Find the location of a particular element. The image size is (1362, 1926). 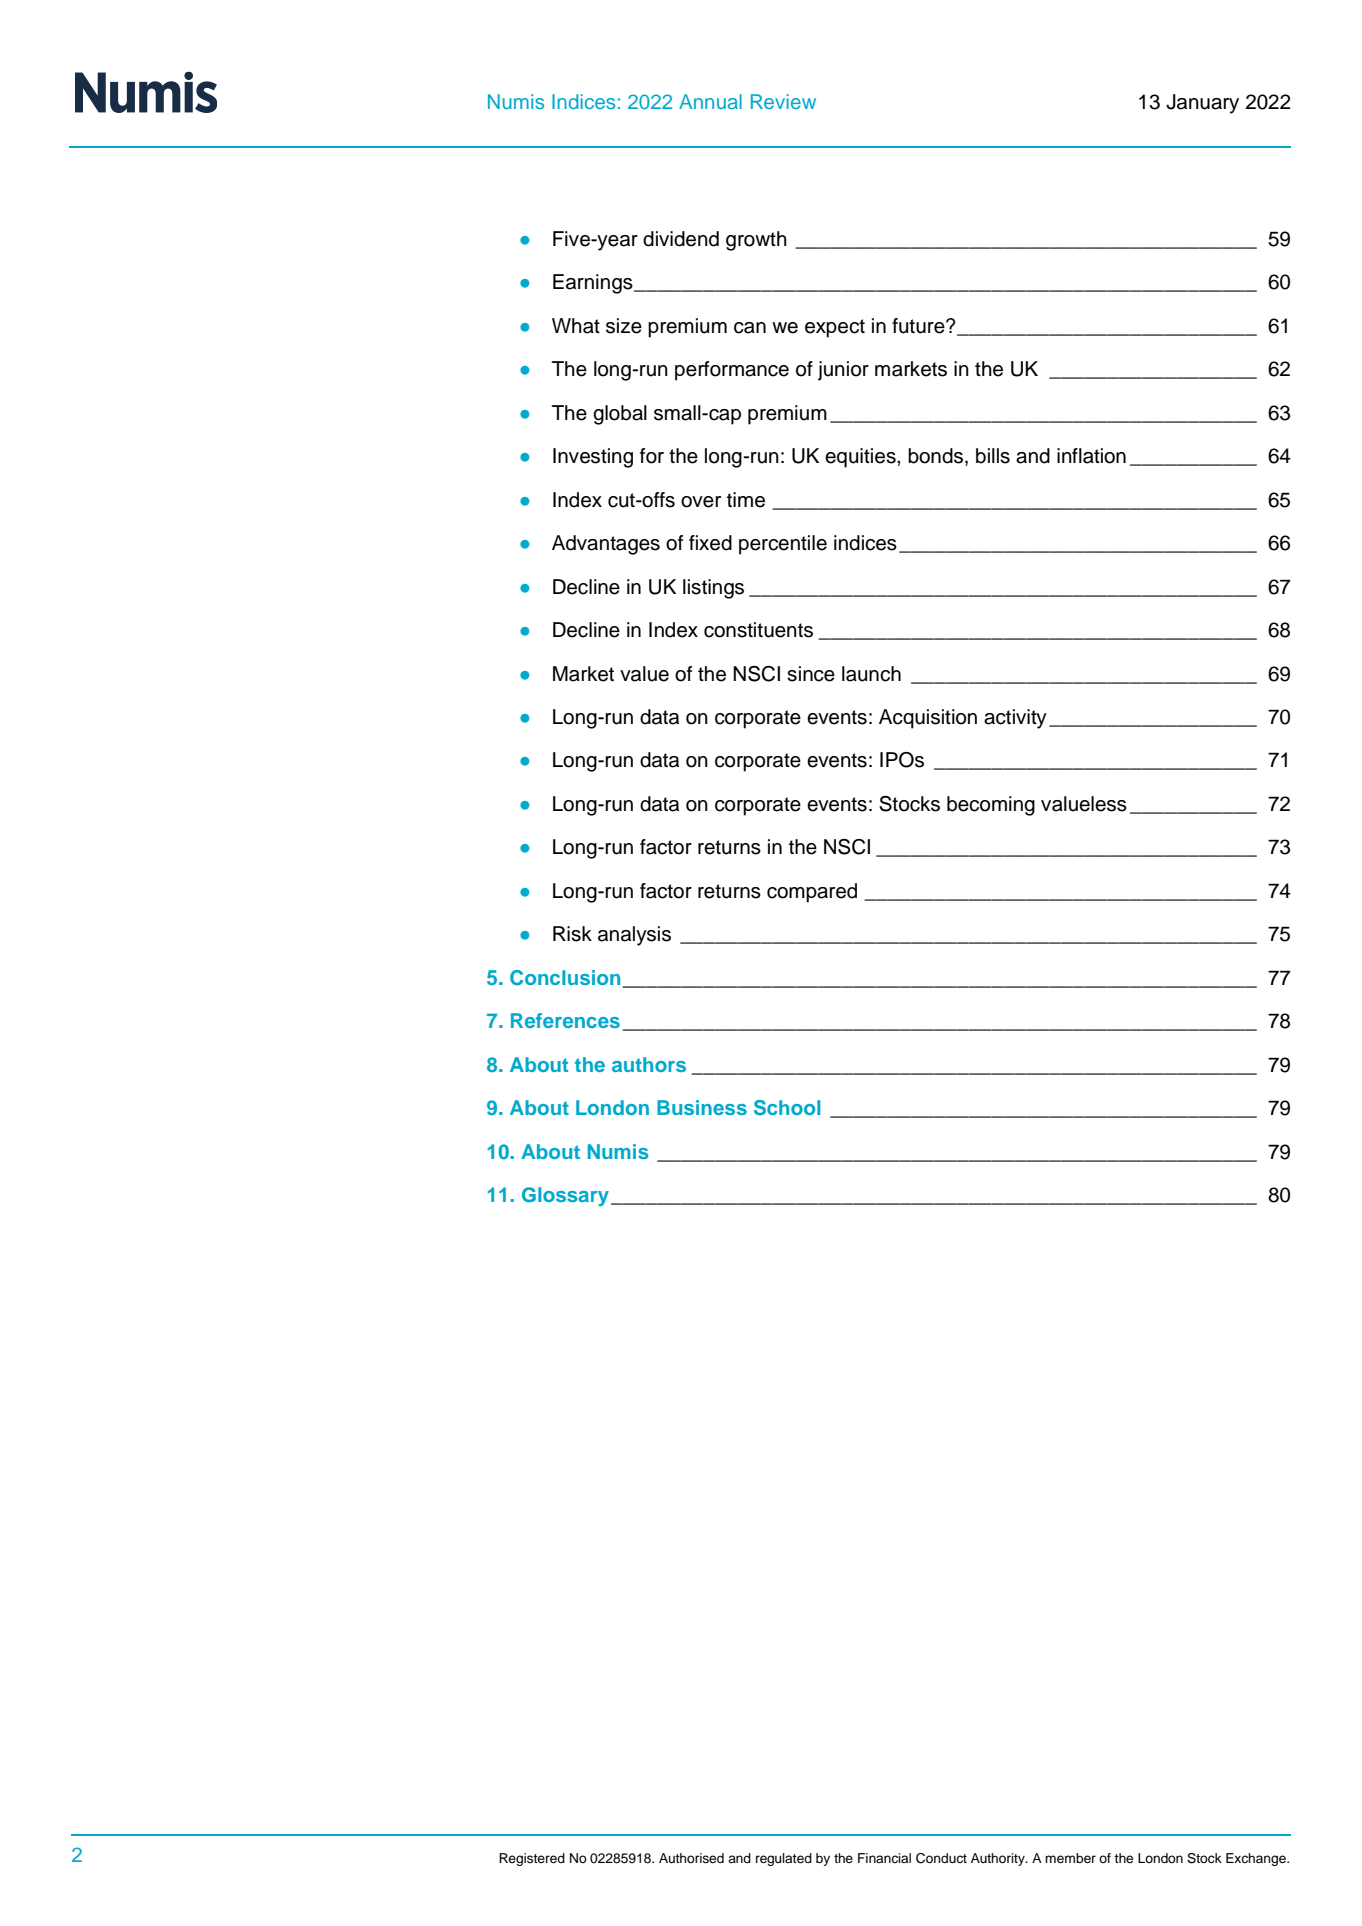

Review is located at coordinates (783, 101).
